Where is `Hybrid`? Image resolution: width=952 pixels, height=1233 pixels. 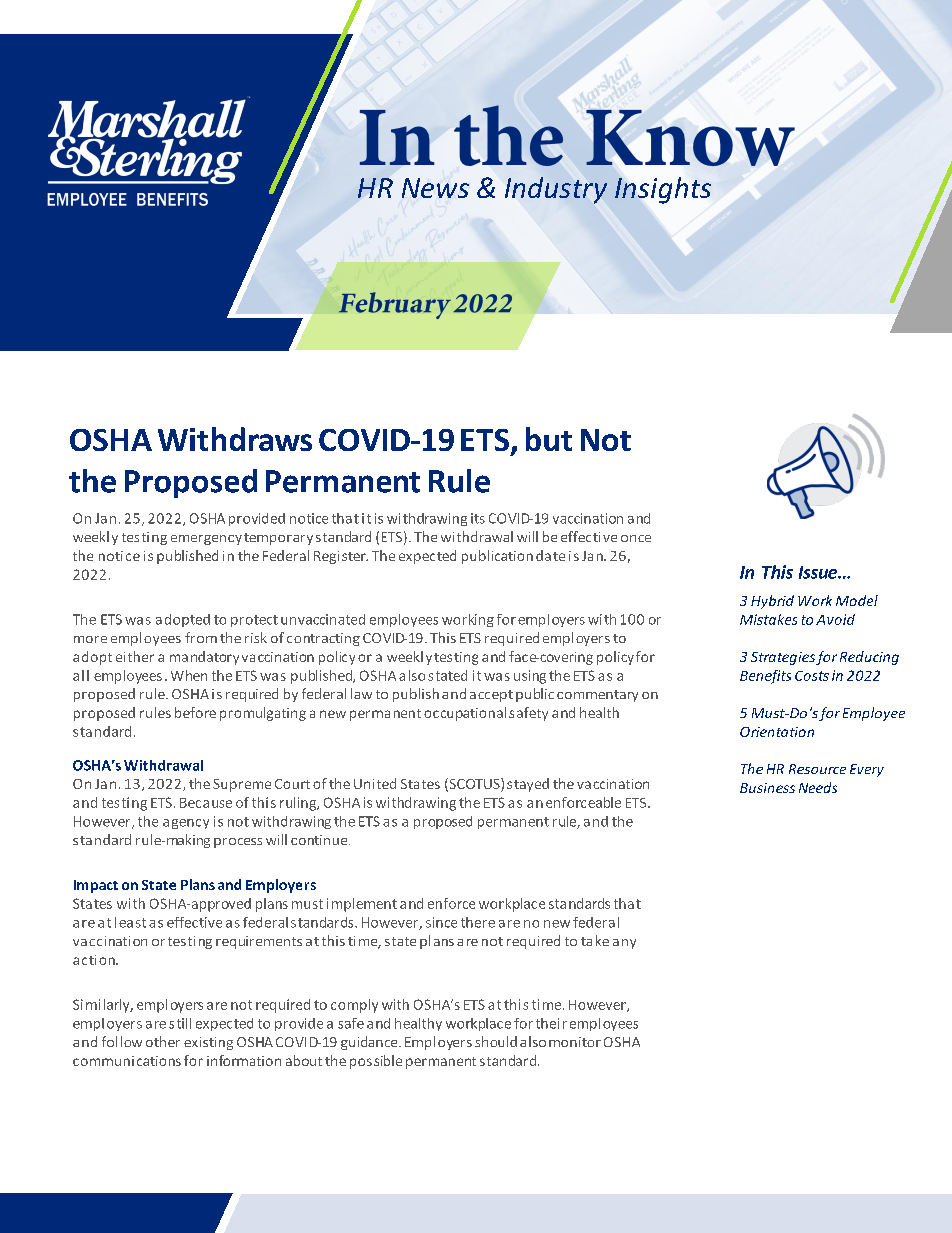
Hybrid is located at coordinates (772, 602).
